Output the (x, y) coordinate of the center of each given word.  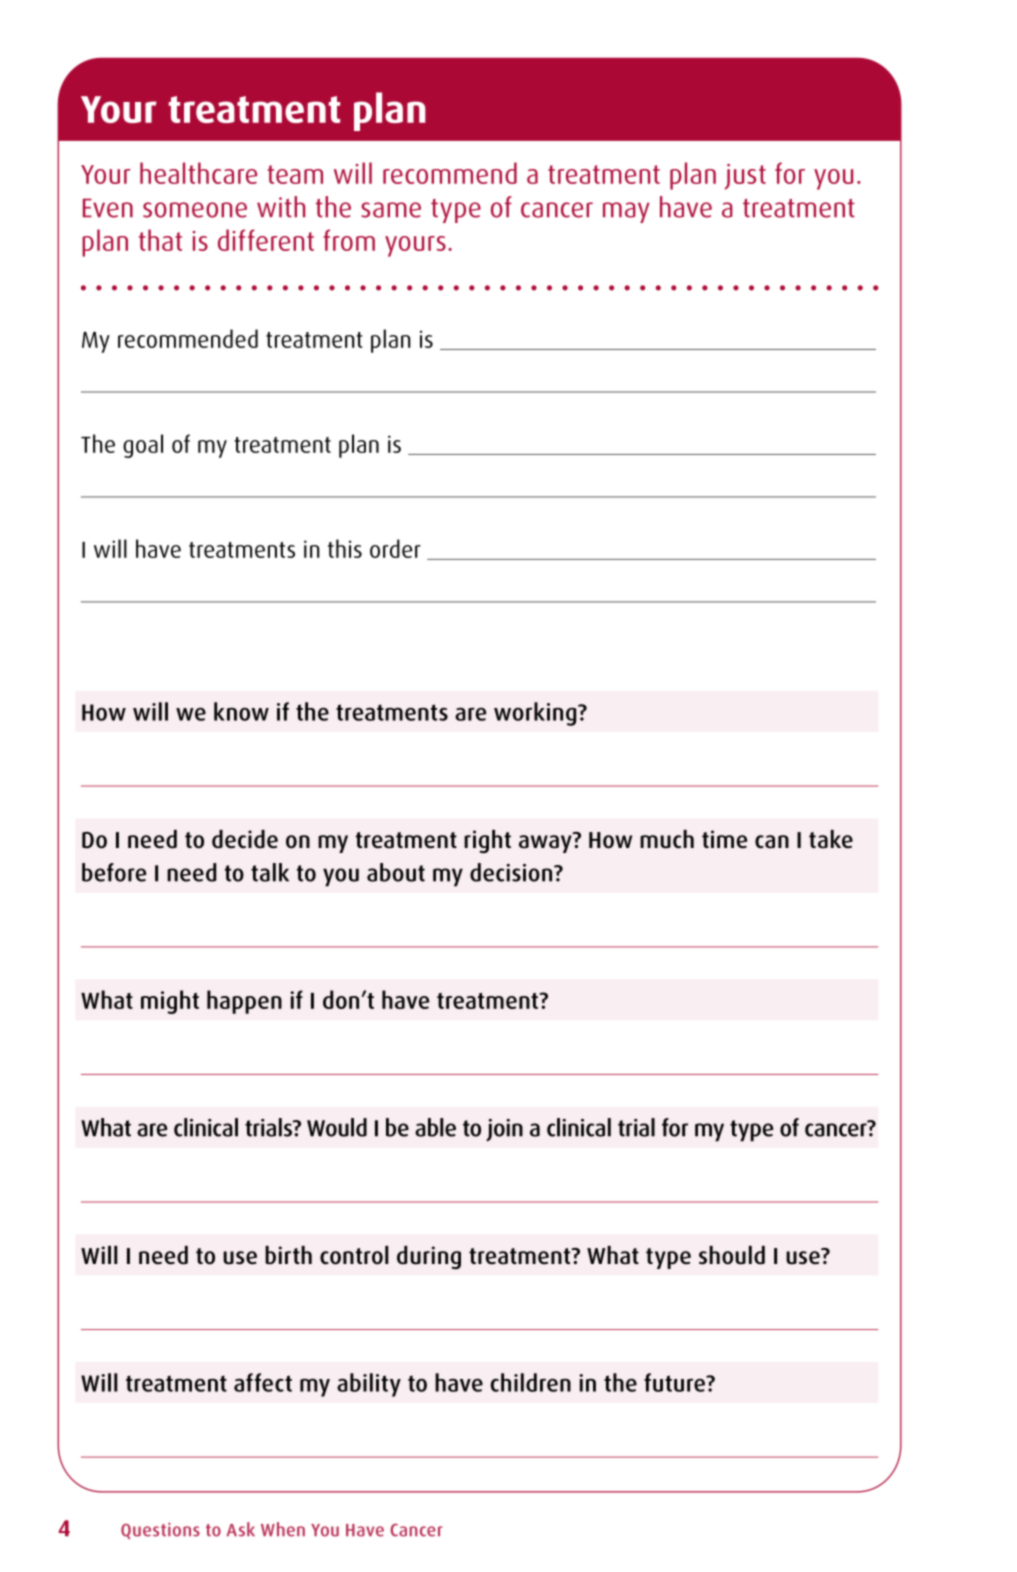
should (732, 1255)
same (391, 210)
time (724, 839)
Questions (160, 1531)
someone (195, 210)
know (241, 711)
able (435, 1127)
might (170, 1002)
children (531, 1382)
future (675, 1382)
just (745, 177)
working (536, 714)
